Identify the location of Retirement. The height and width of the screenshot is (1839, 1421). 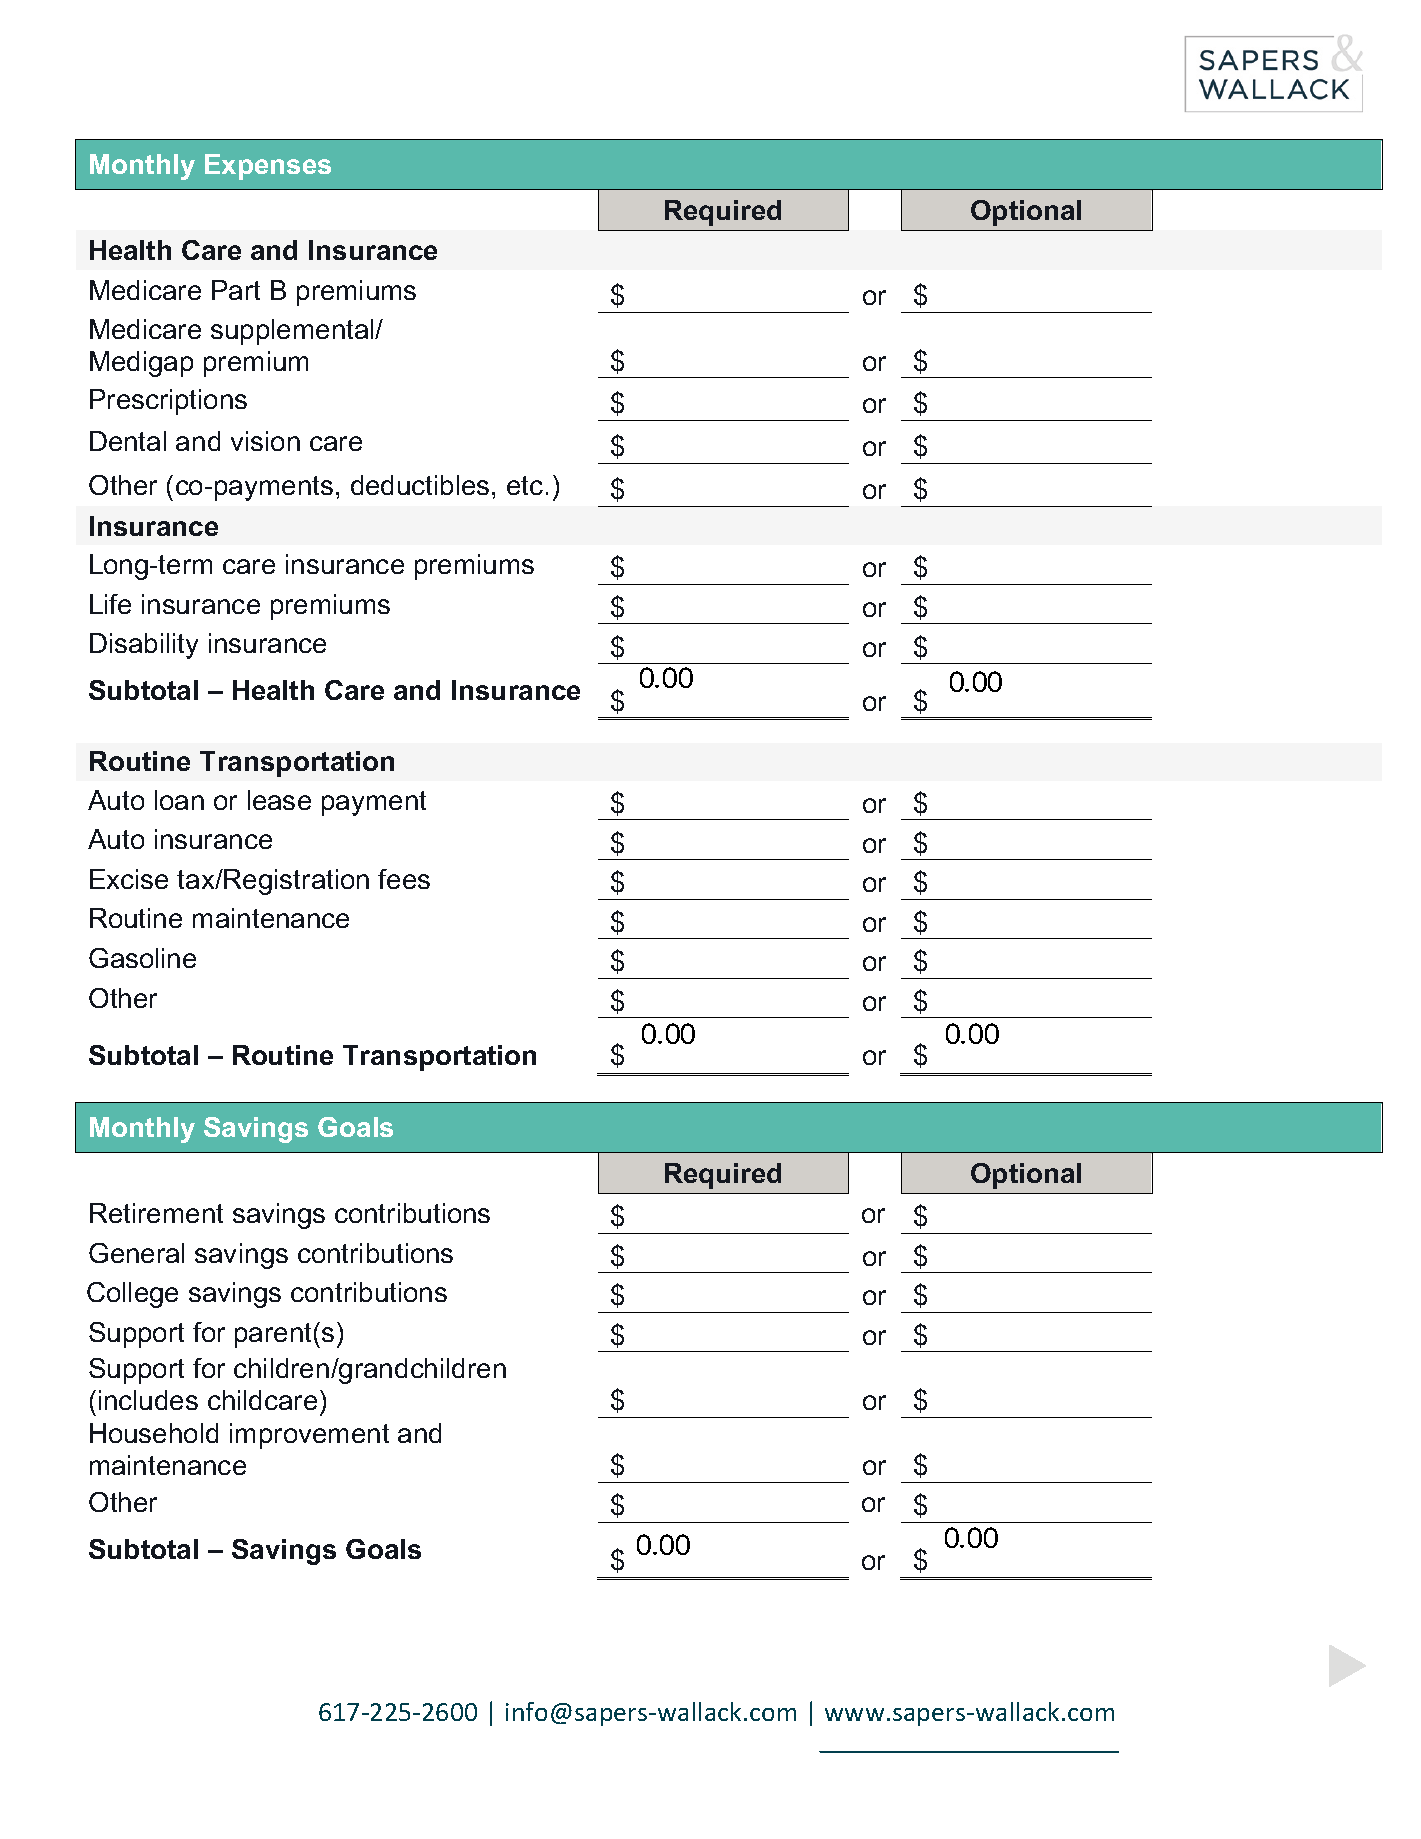
(156, 1213).
